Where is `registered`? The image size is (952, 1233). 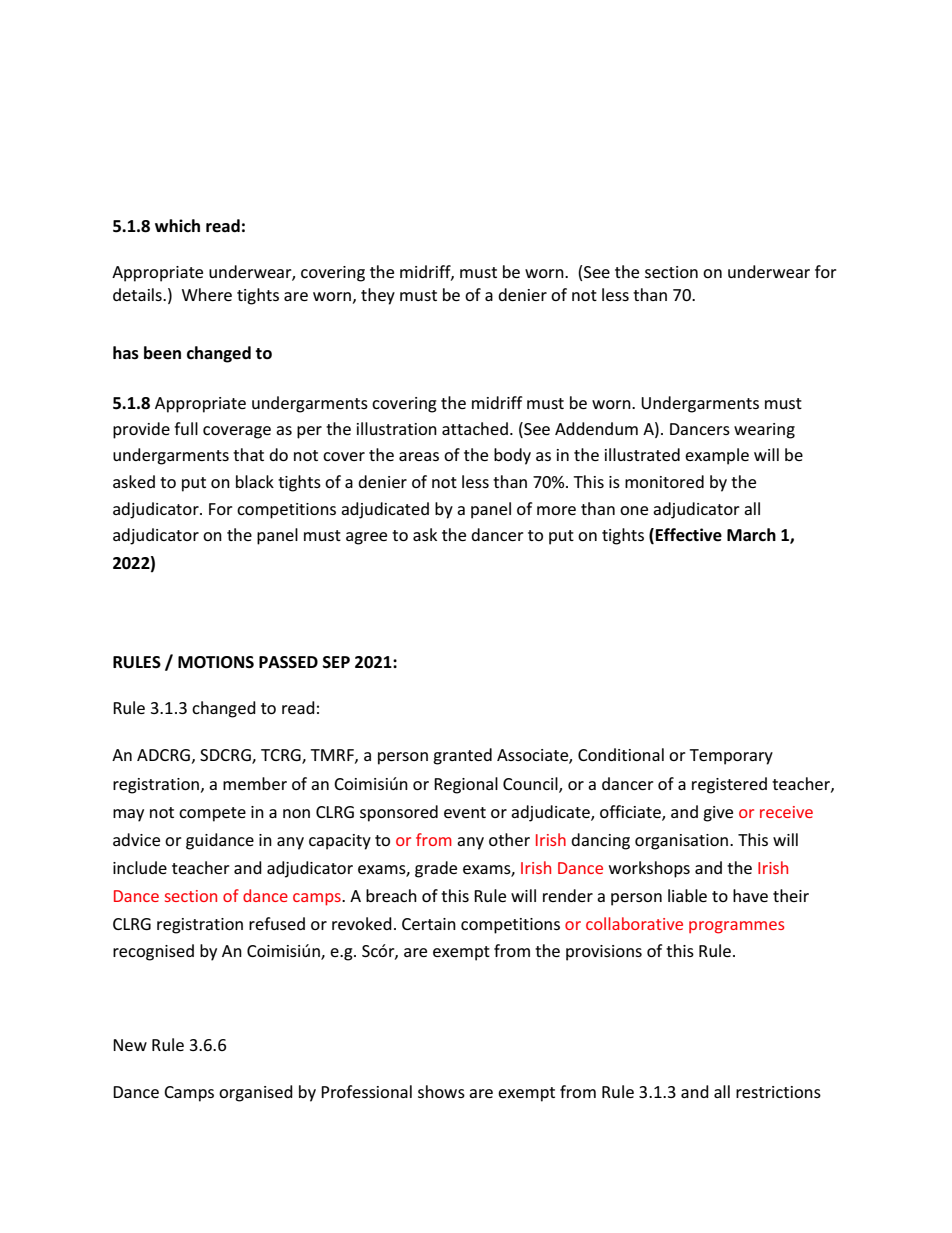
registered is located at coordinates (729, 785).
